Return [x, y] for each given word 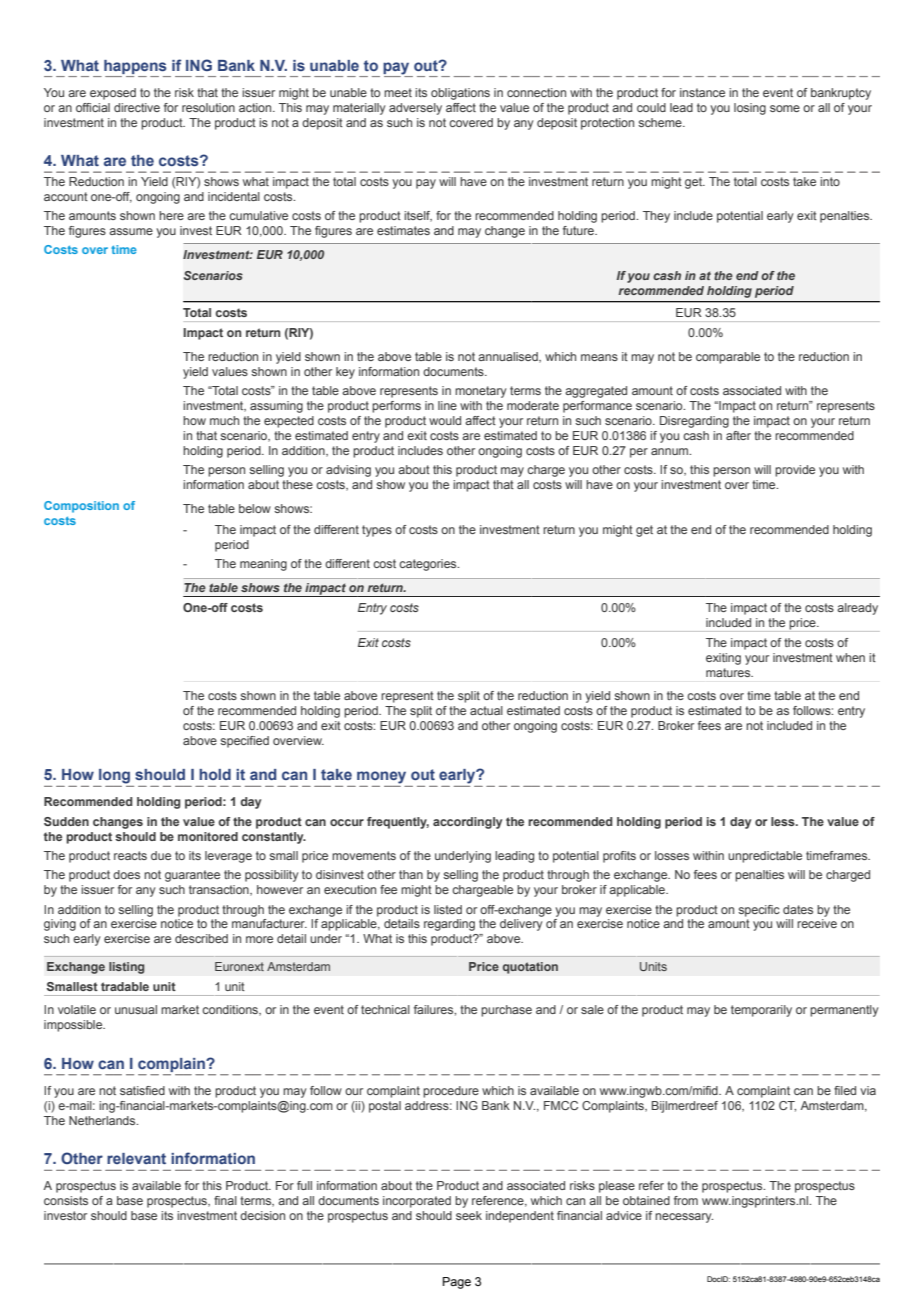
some [785, 108]
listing [127, 968]
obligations [460, 94]
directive [137, 107]
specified [244, 742]
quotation [530, 968]
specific [759, 911]
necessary [684, 1218]
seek [469, 1215]
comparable [728, 358]
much [224, 420]
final [225, 1200]
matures [729, 672]
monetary [480, 392]
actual [486, 710]
